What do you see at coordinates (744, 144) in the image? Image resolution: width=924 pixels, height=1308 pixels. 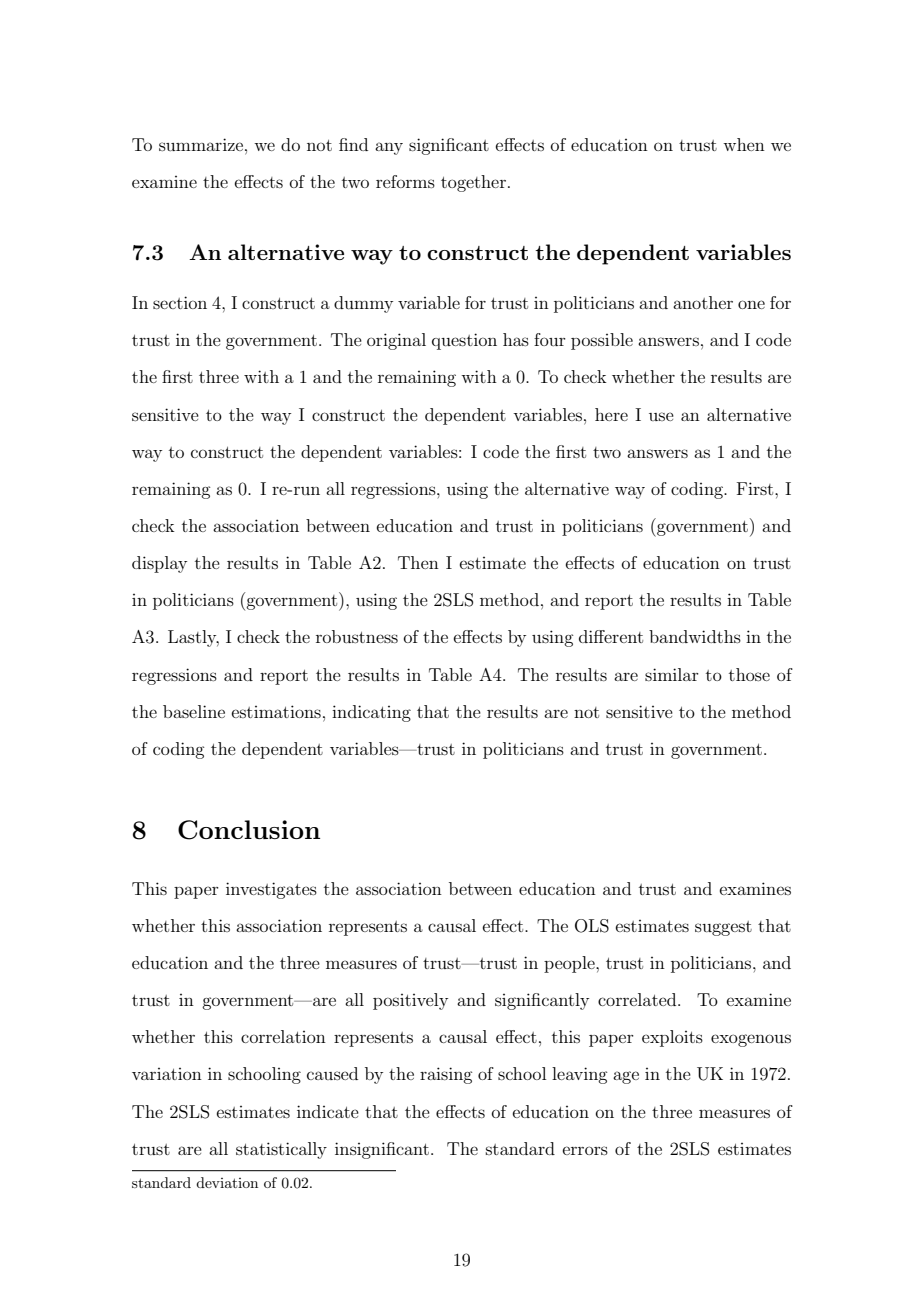 I see `when` at bounding box center [744, 144].
